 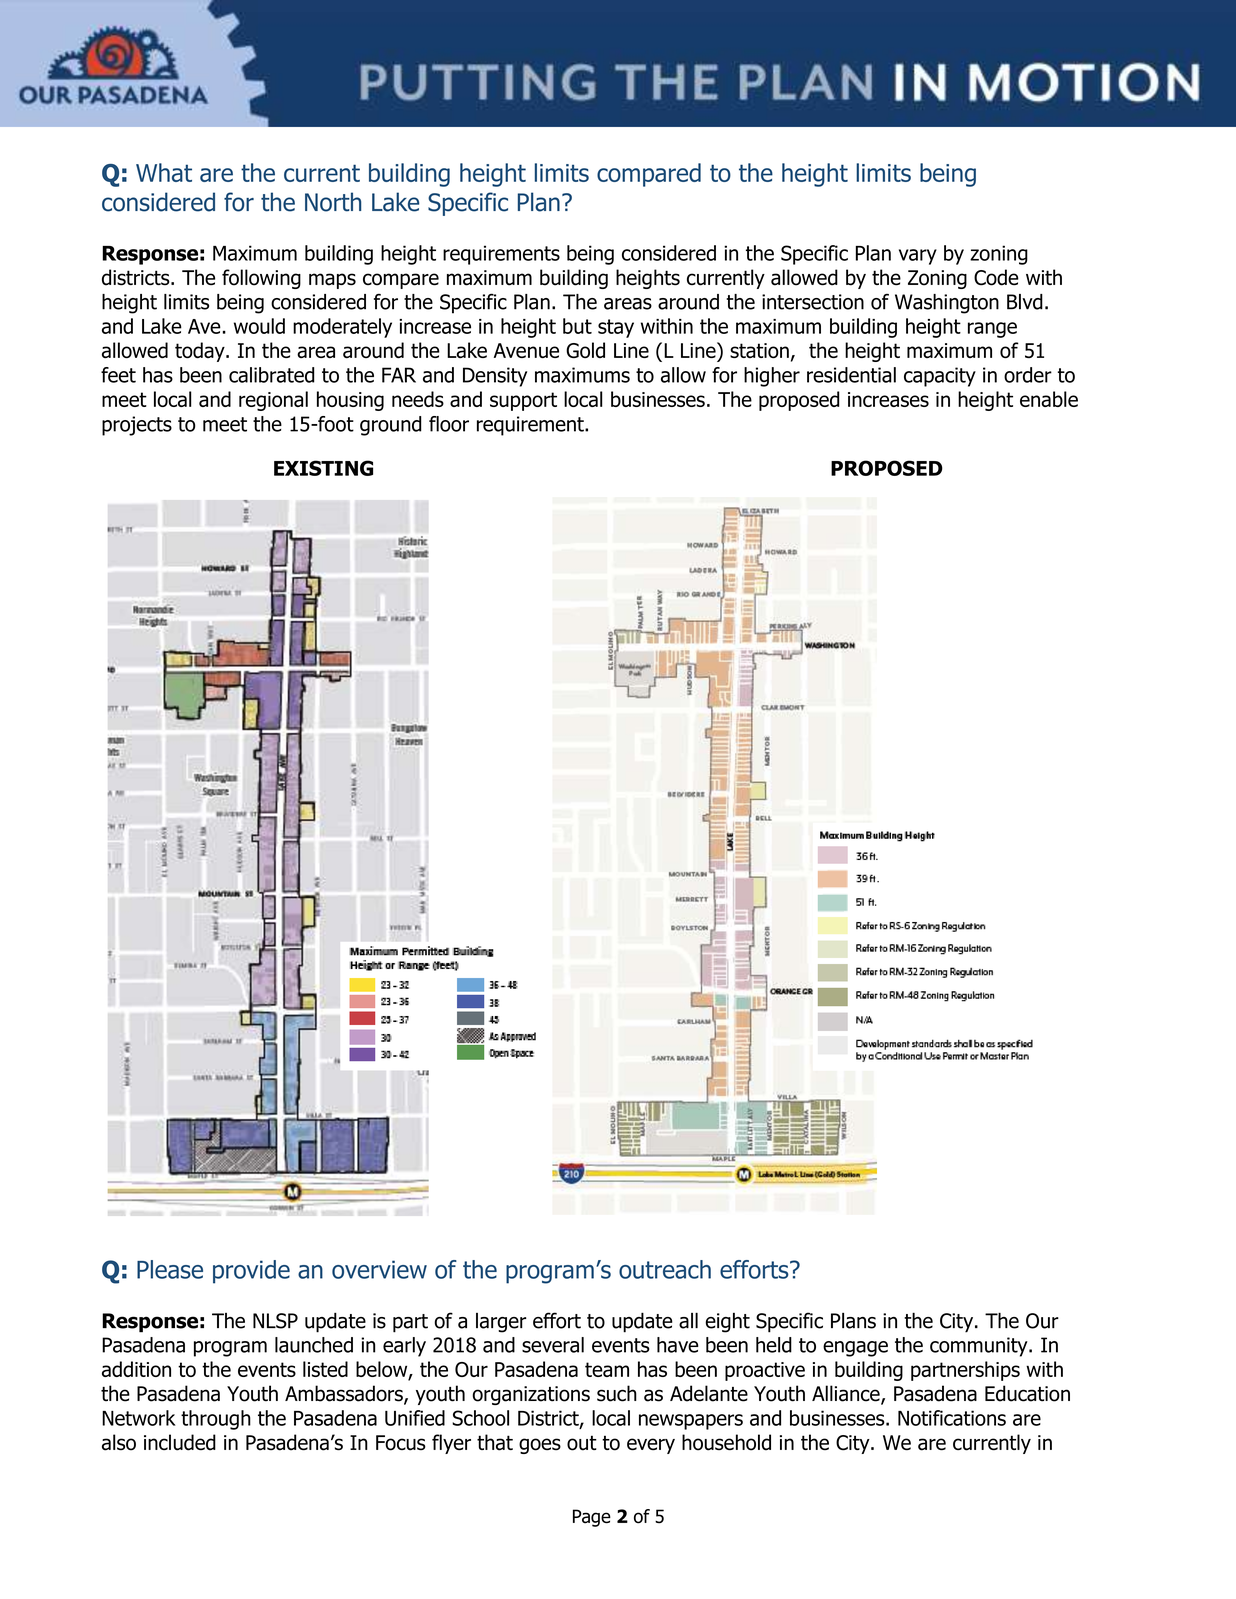 I want to click on Page, so click(x=592, y=1518).
